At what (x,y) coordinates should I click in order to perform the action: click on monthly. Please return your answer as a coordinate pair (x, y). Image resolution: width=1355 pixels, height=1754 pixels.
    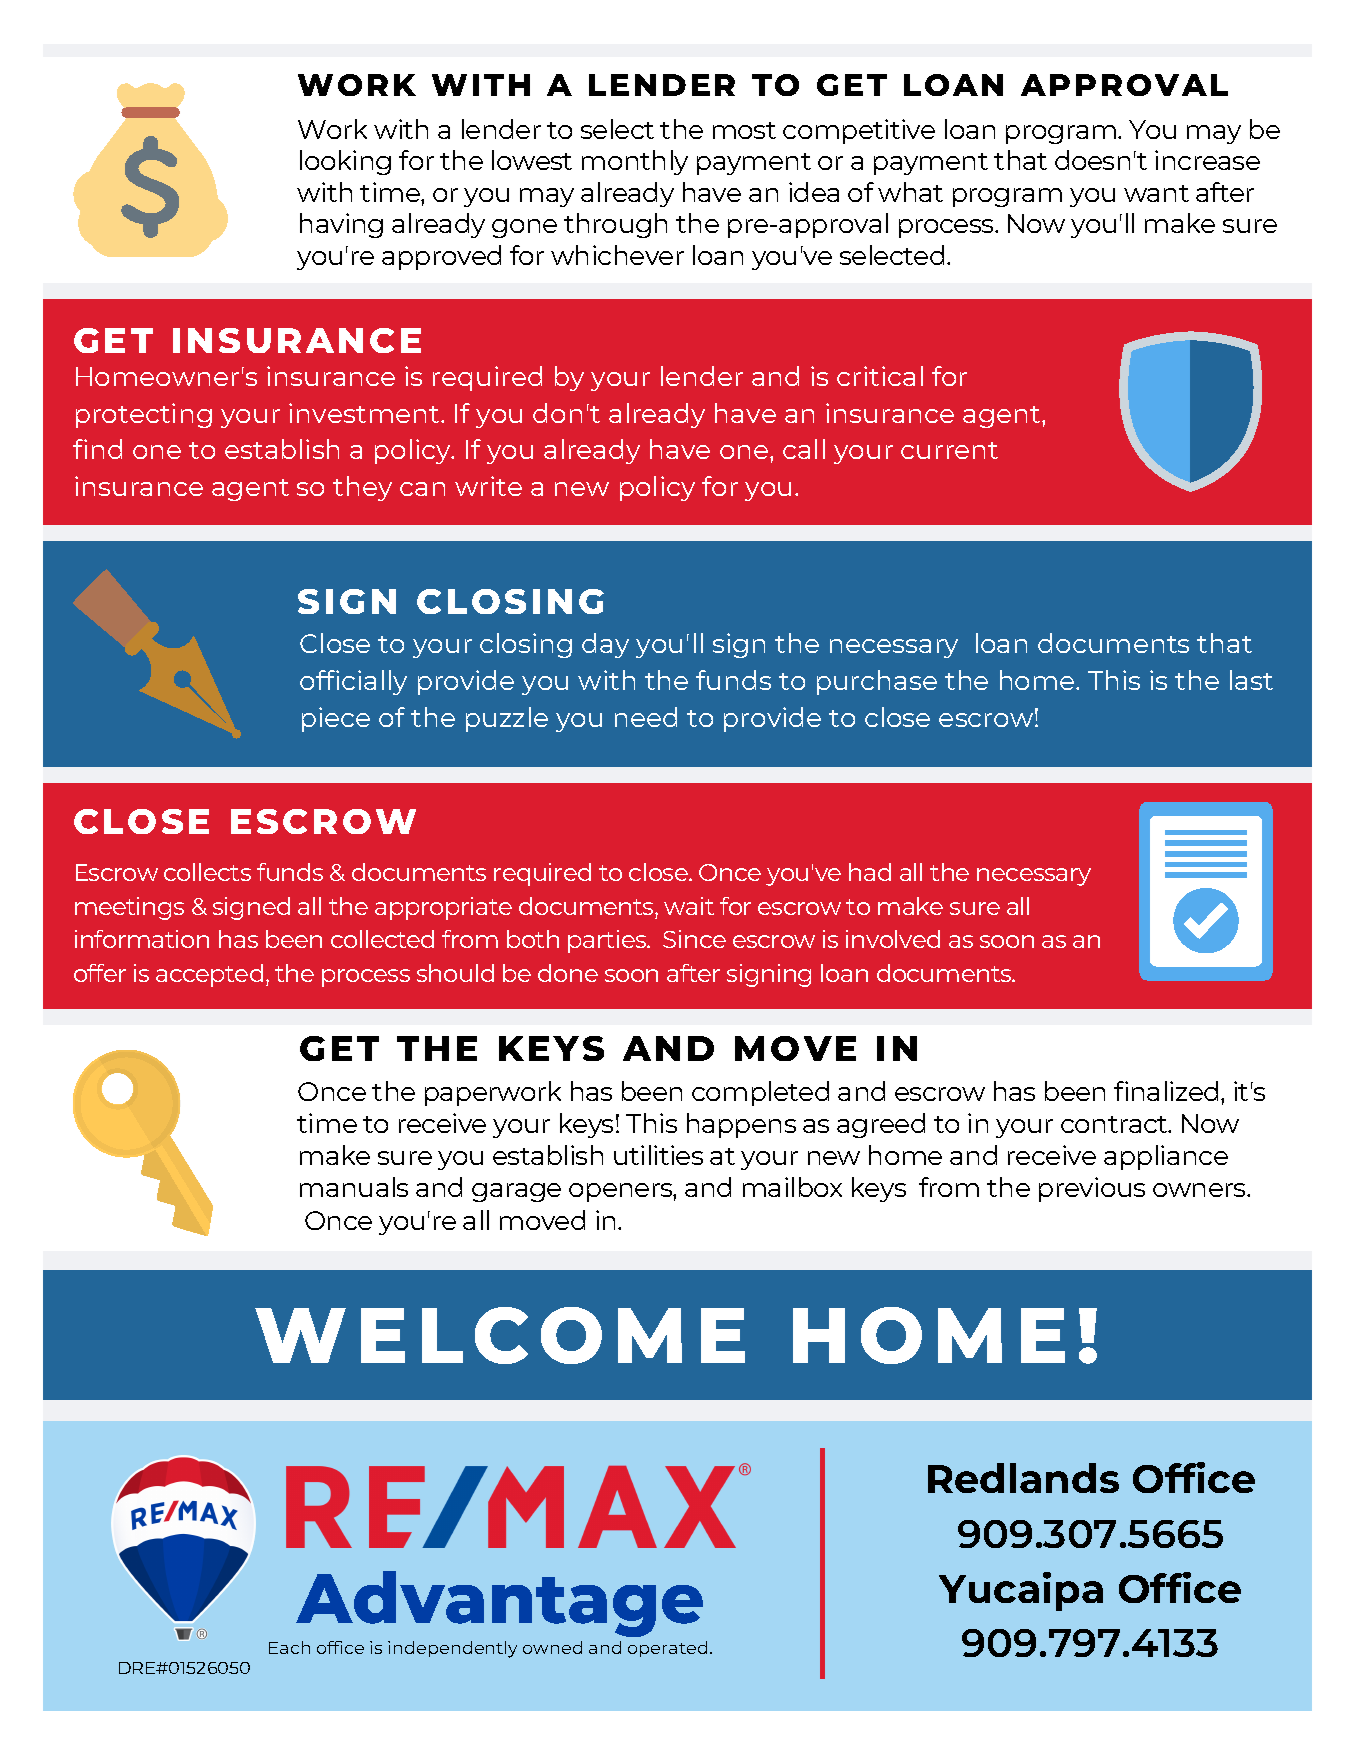
    Looking at the image, I should click on (635, 162).
